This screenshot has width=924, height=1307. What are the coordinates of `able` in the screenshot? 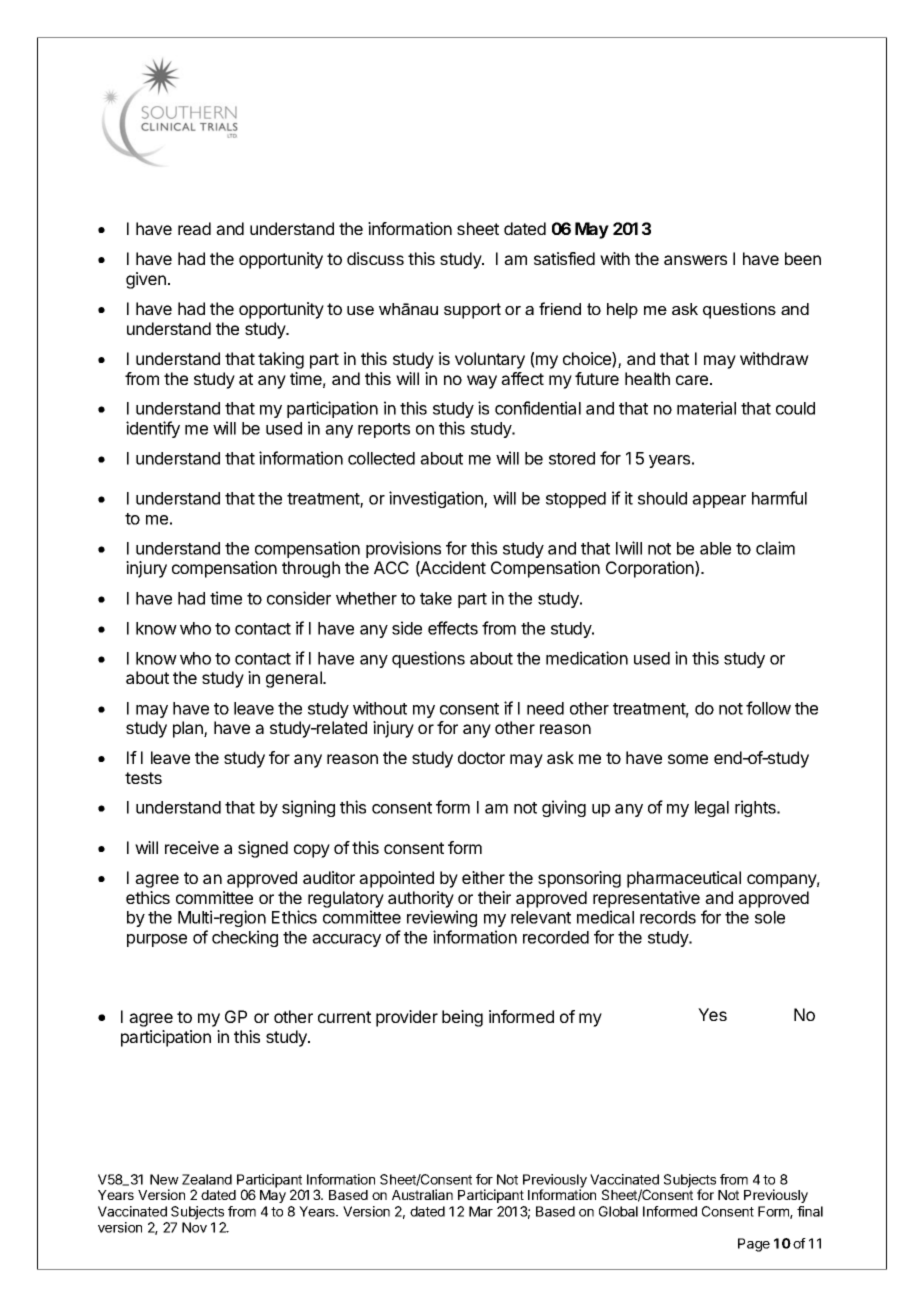 It's located at (715, 548).
